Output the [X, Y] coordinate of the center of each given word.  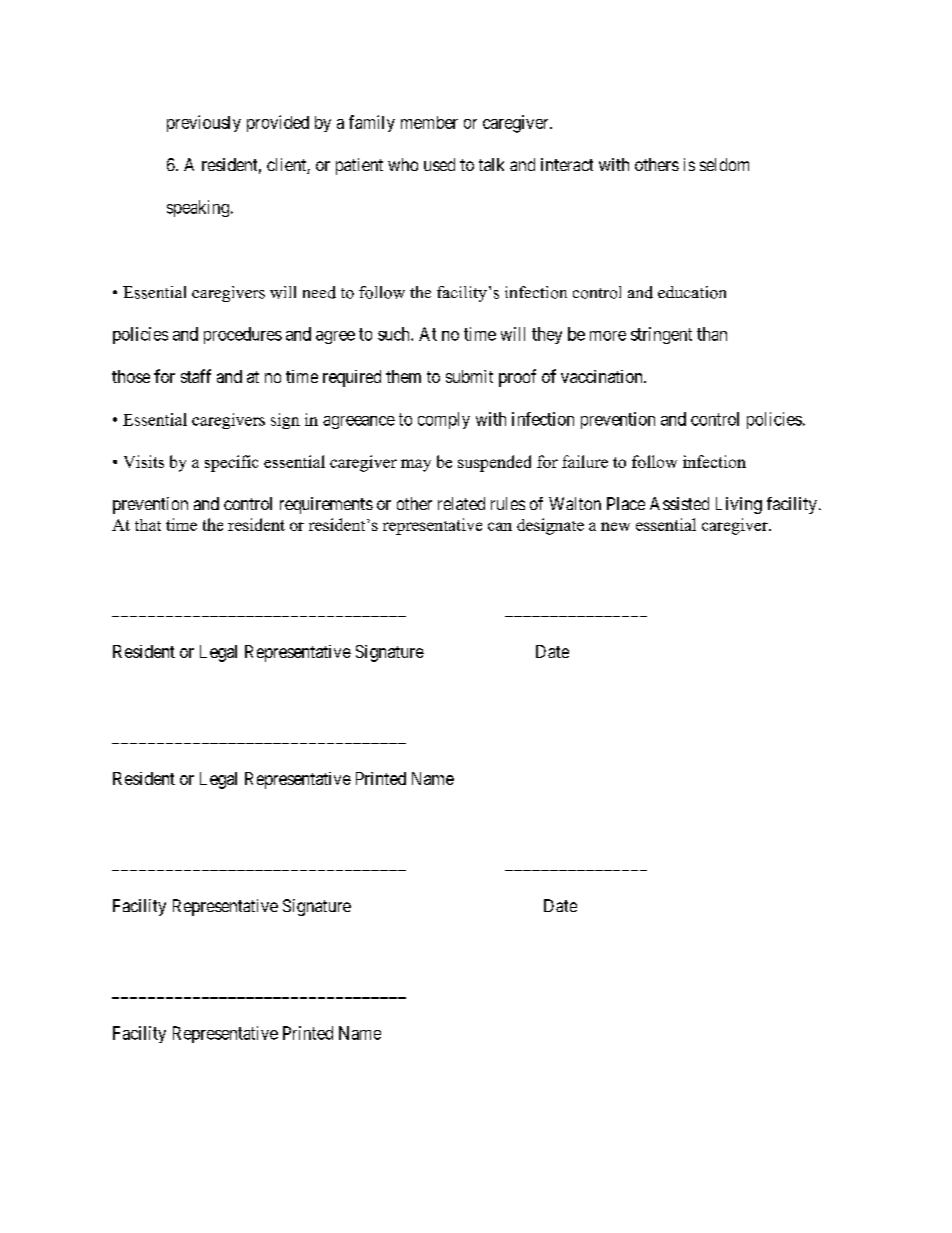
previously [204, 123]
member [429, 122]
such [395, 334]
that [148, 525]
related [461, 503]
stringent [661, 335]
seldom [724, 164]
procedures [243, 335]
